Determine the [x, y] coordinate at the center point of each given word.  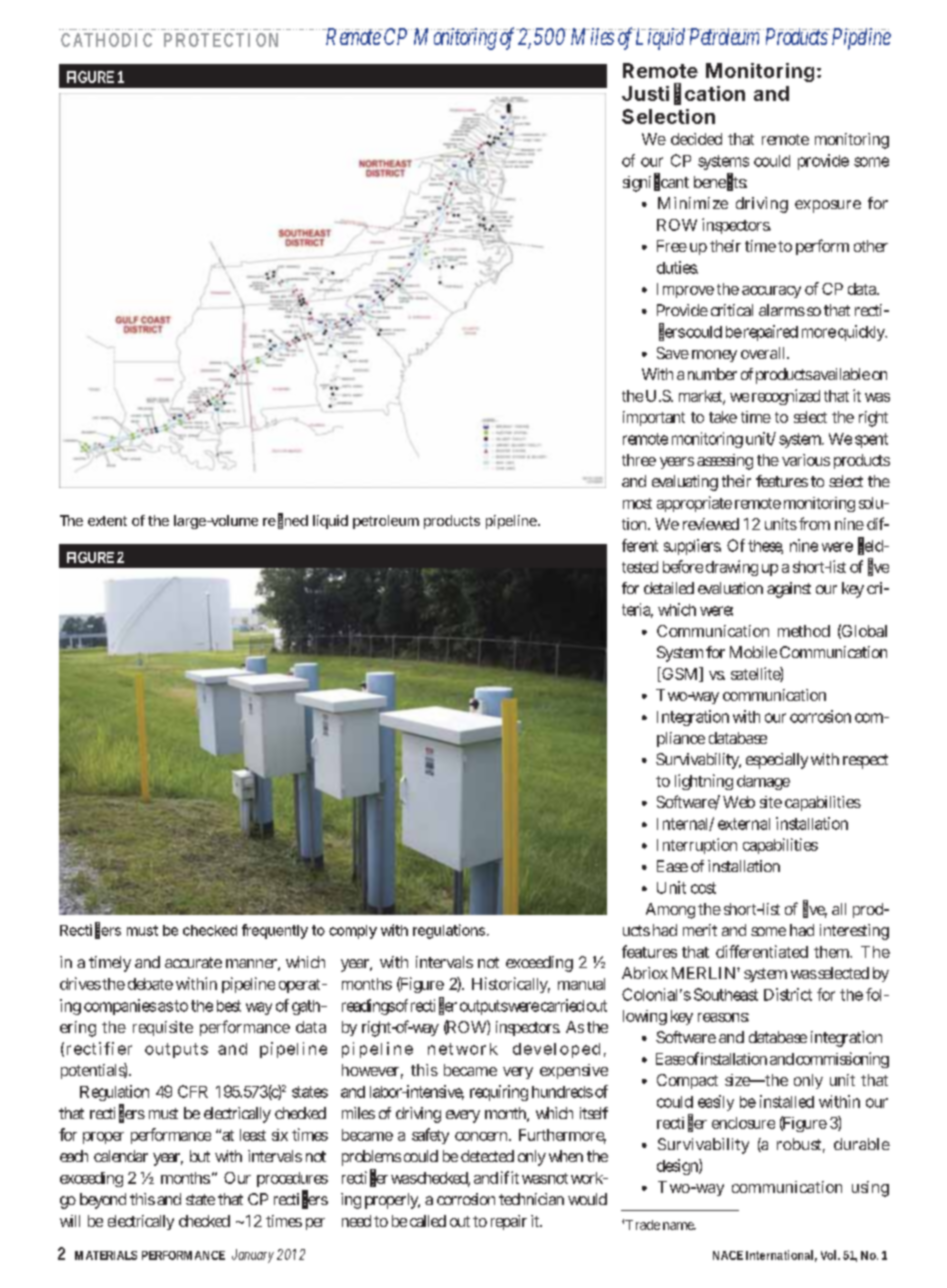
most [637, 503]
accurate [193, 962]
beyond [103, 1201]
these [765, 547]
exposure [828, 206]
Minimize [693, 203]
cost [703, 888]
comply [353, 932]
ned [296, 520]
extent [107, 521]
